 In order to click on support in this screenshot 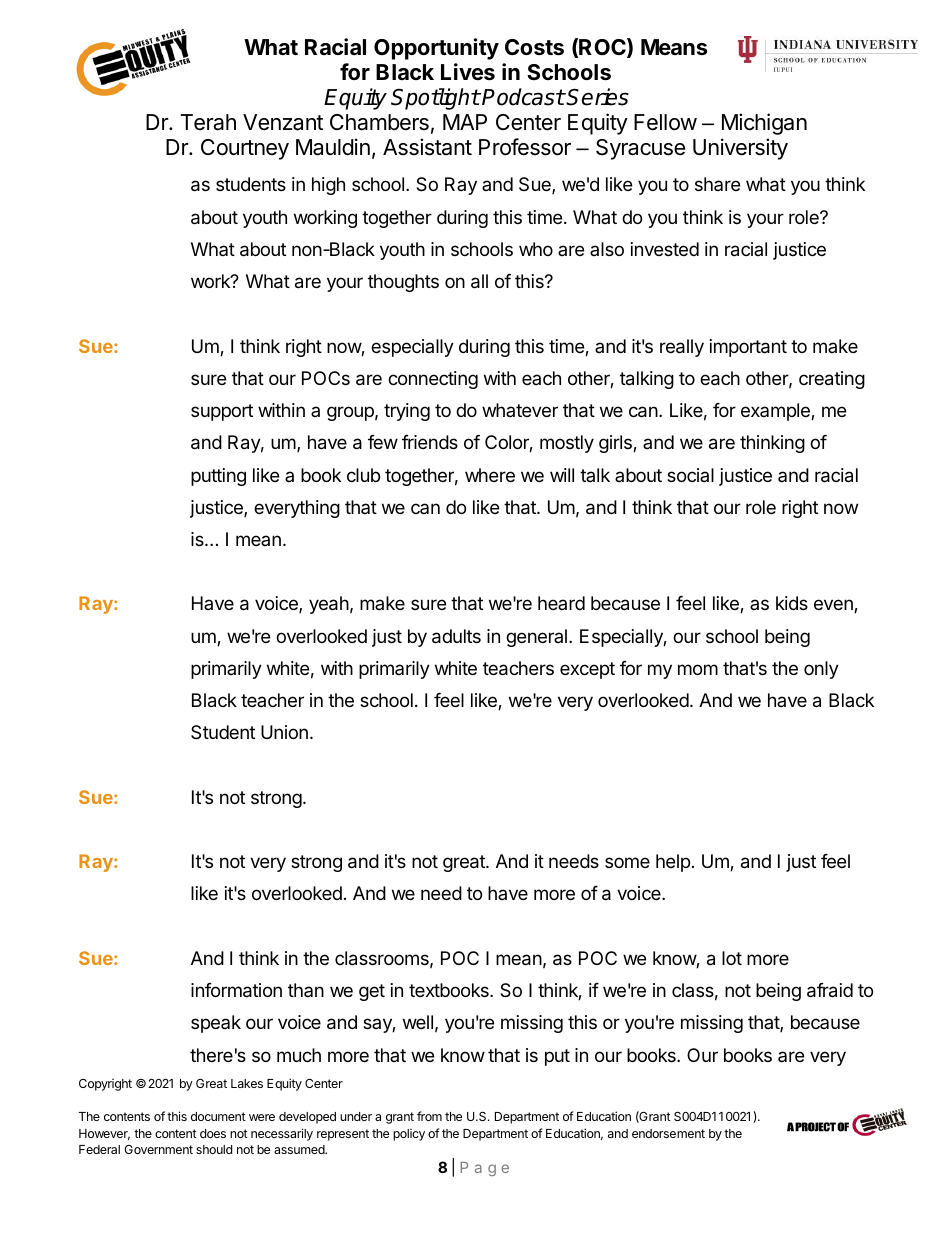, I will do `click(222, 412)`.
